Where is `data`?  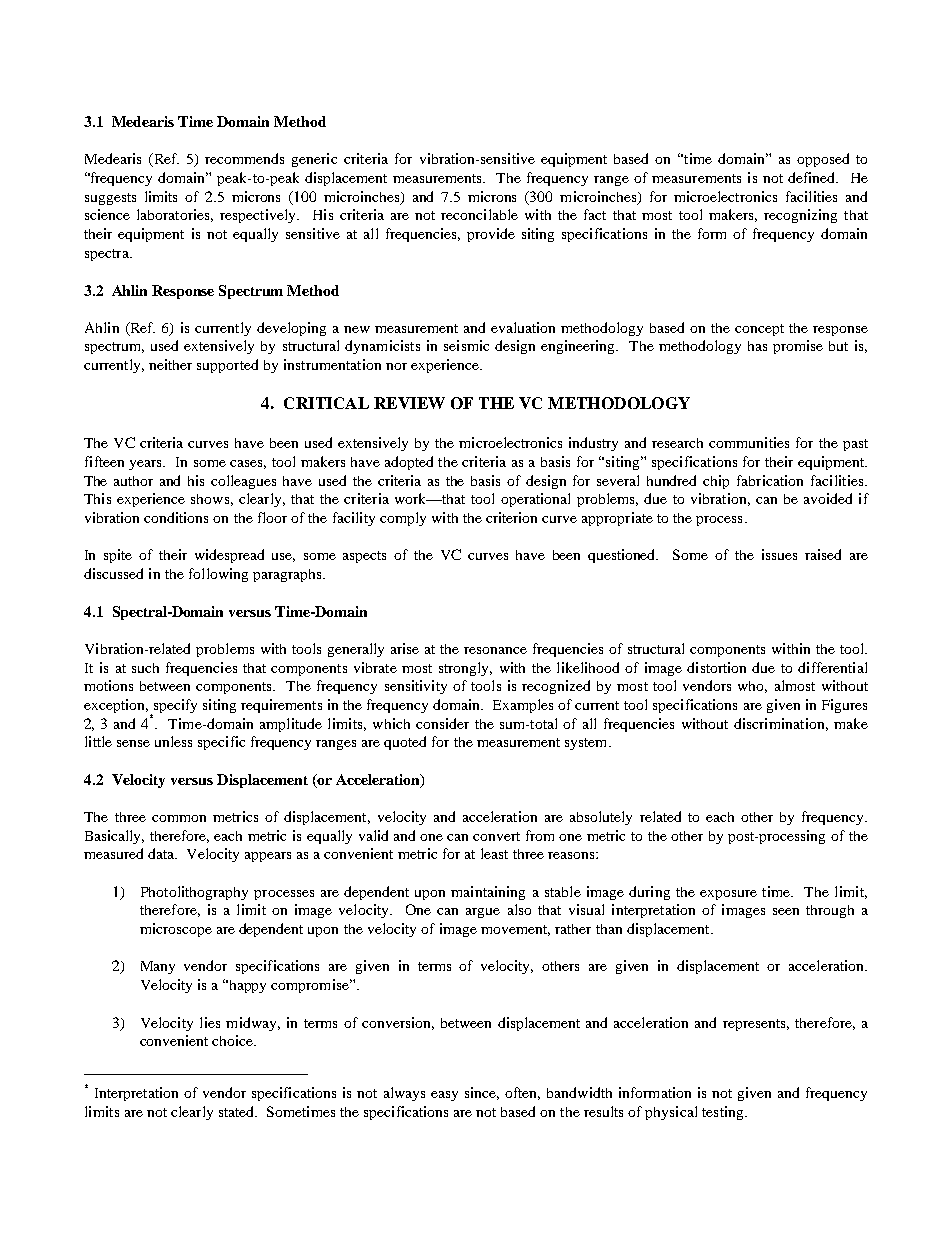
data is located at coordinates (162, 853).
